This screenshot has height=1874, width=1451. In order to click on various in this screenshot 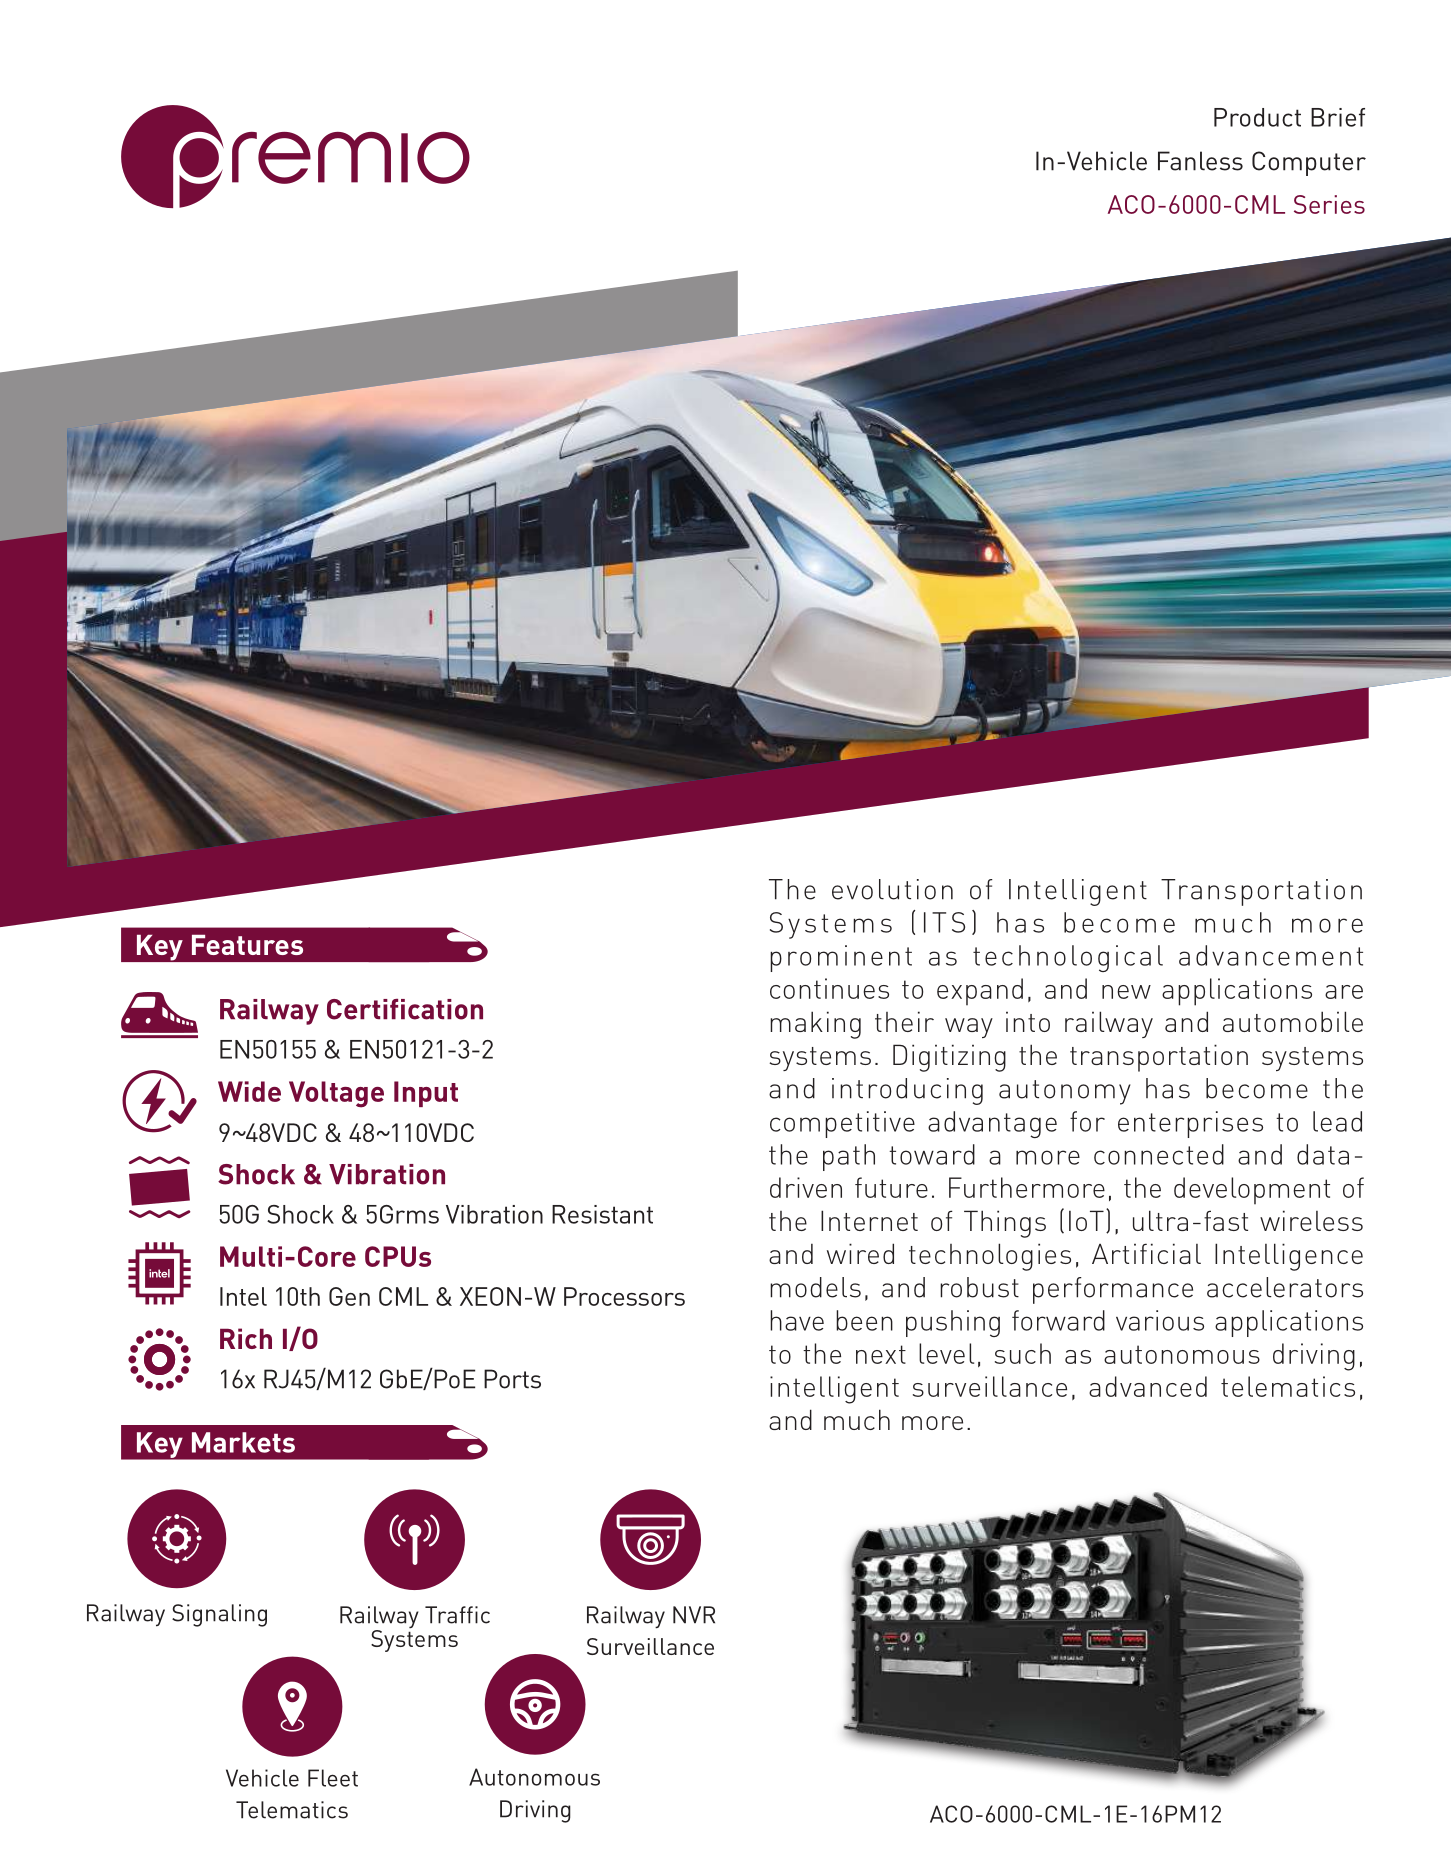, I will do `click(1160, 1320)`.
